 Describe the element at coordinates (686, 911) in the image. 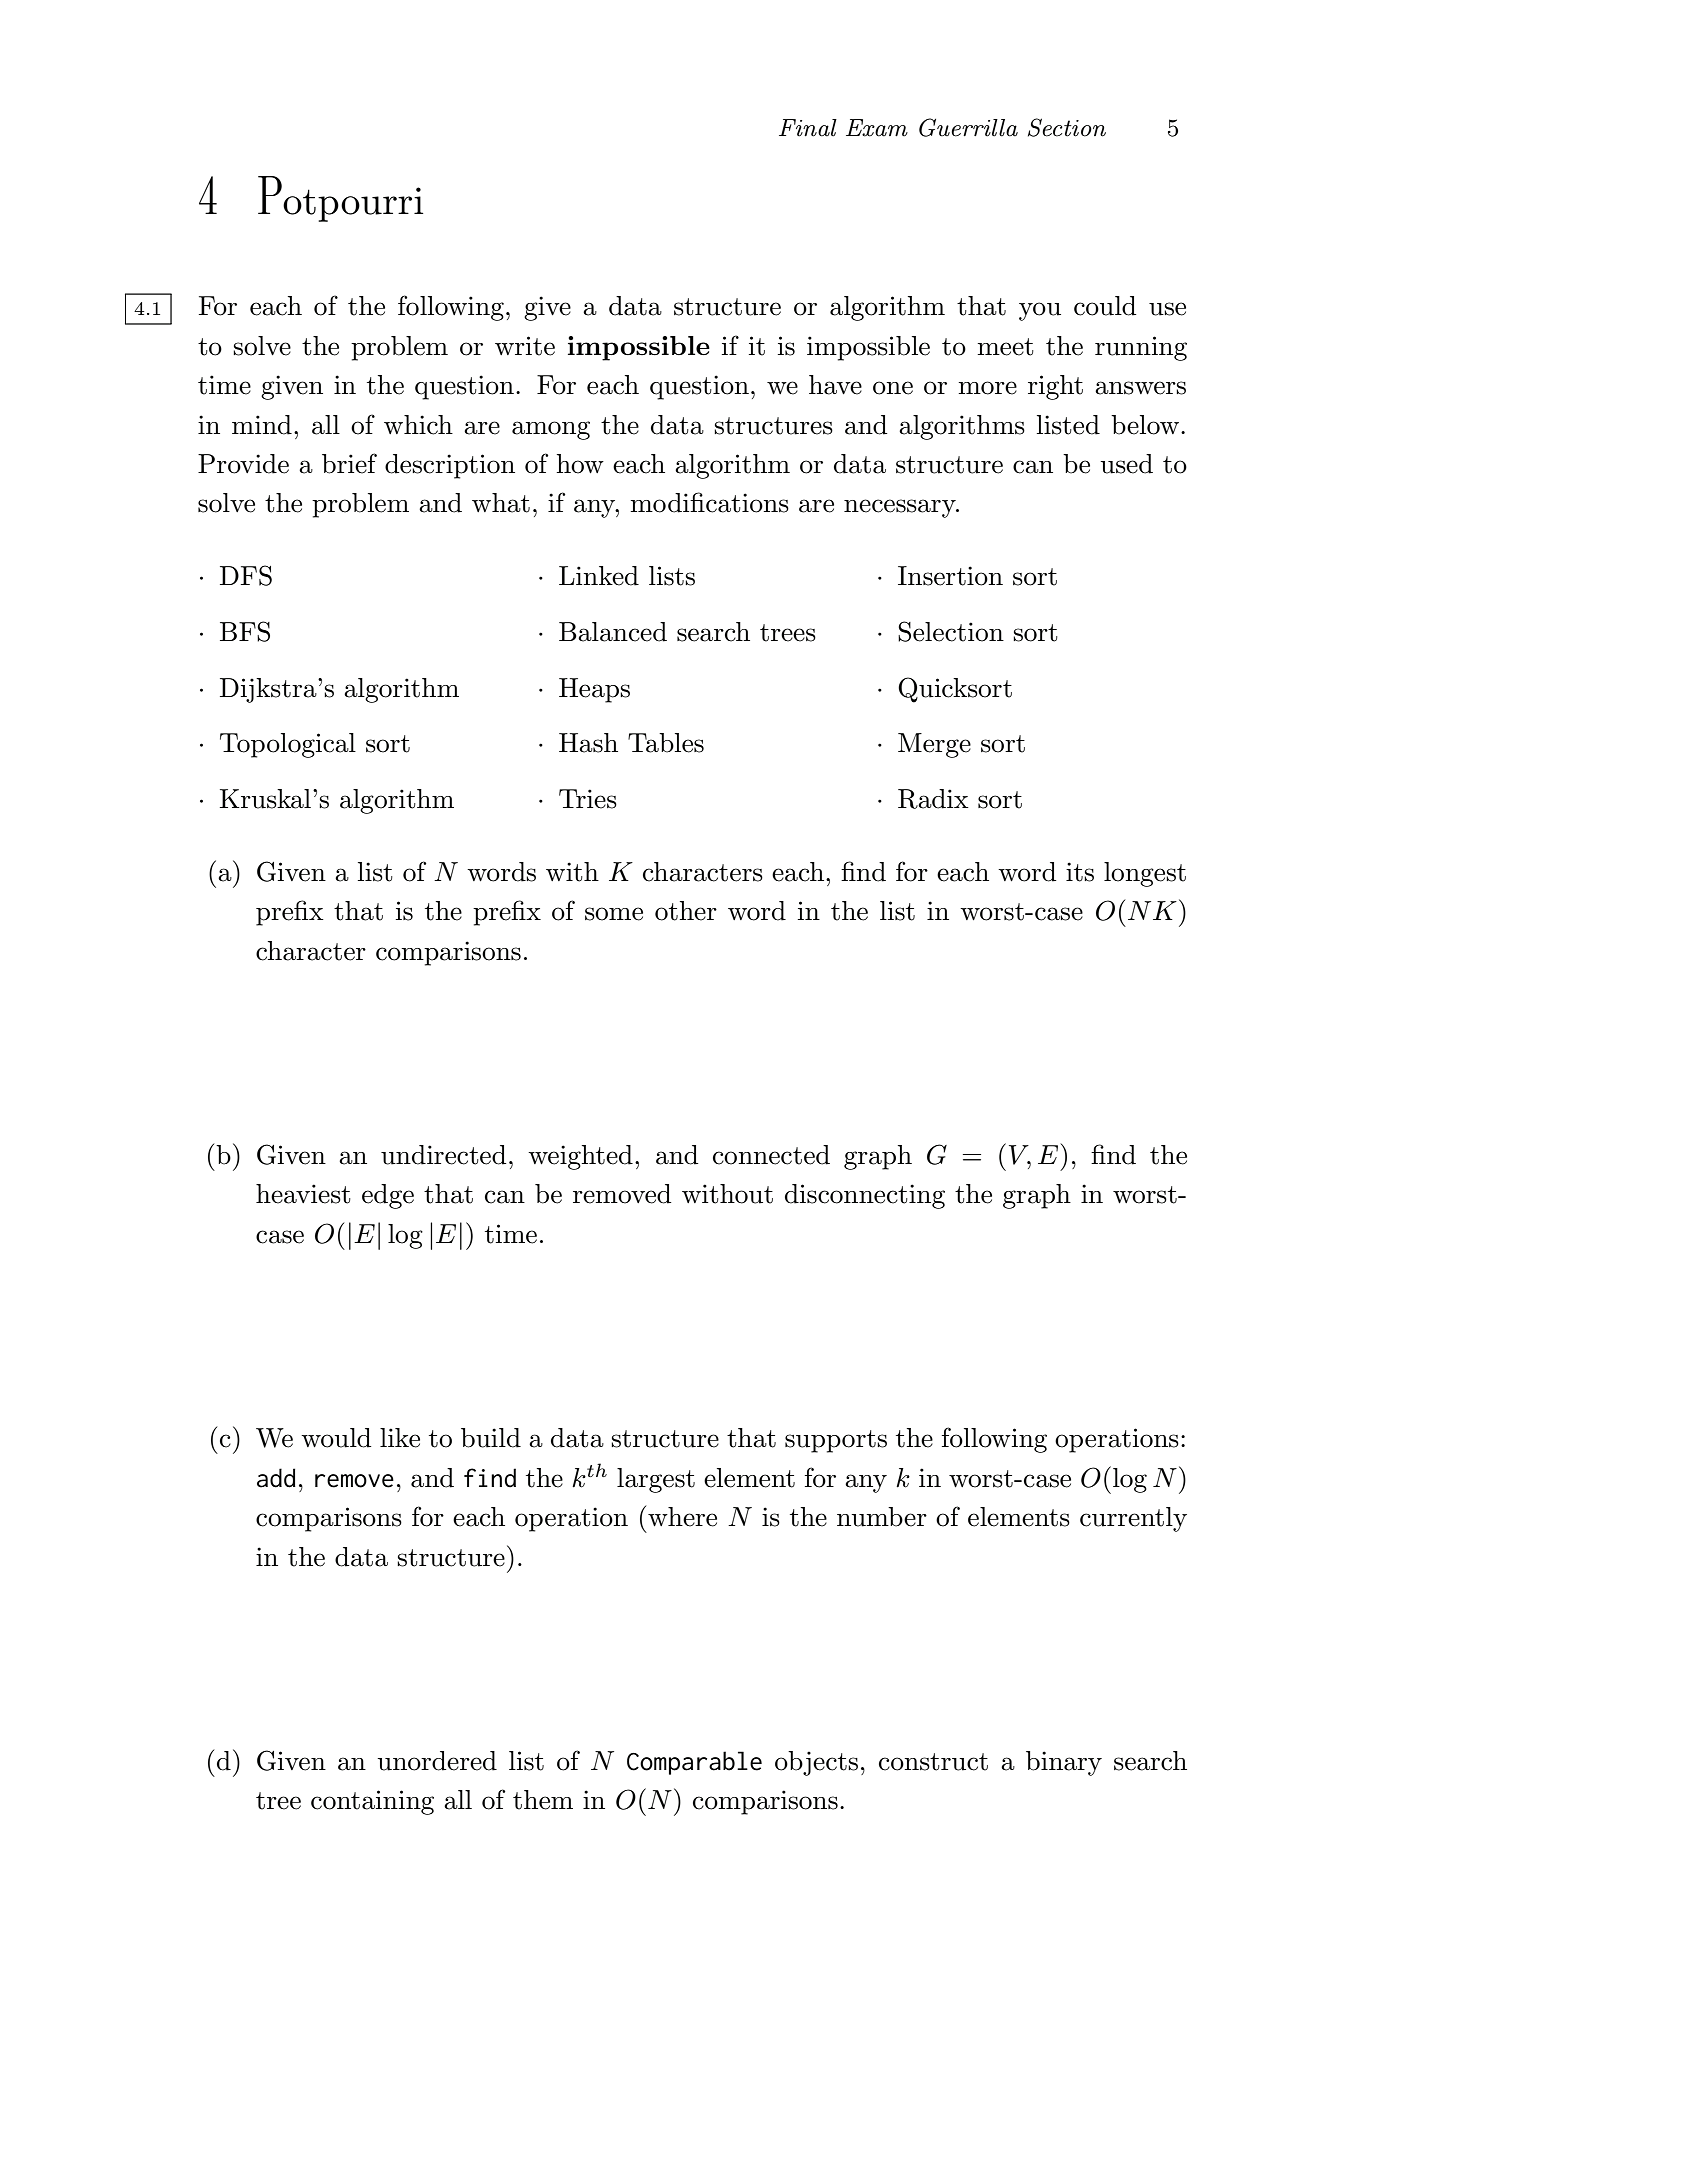

I see `other` at that location.
